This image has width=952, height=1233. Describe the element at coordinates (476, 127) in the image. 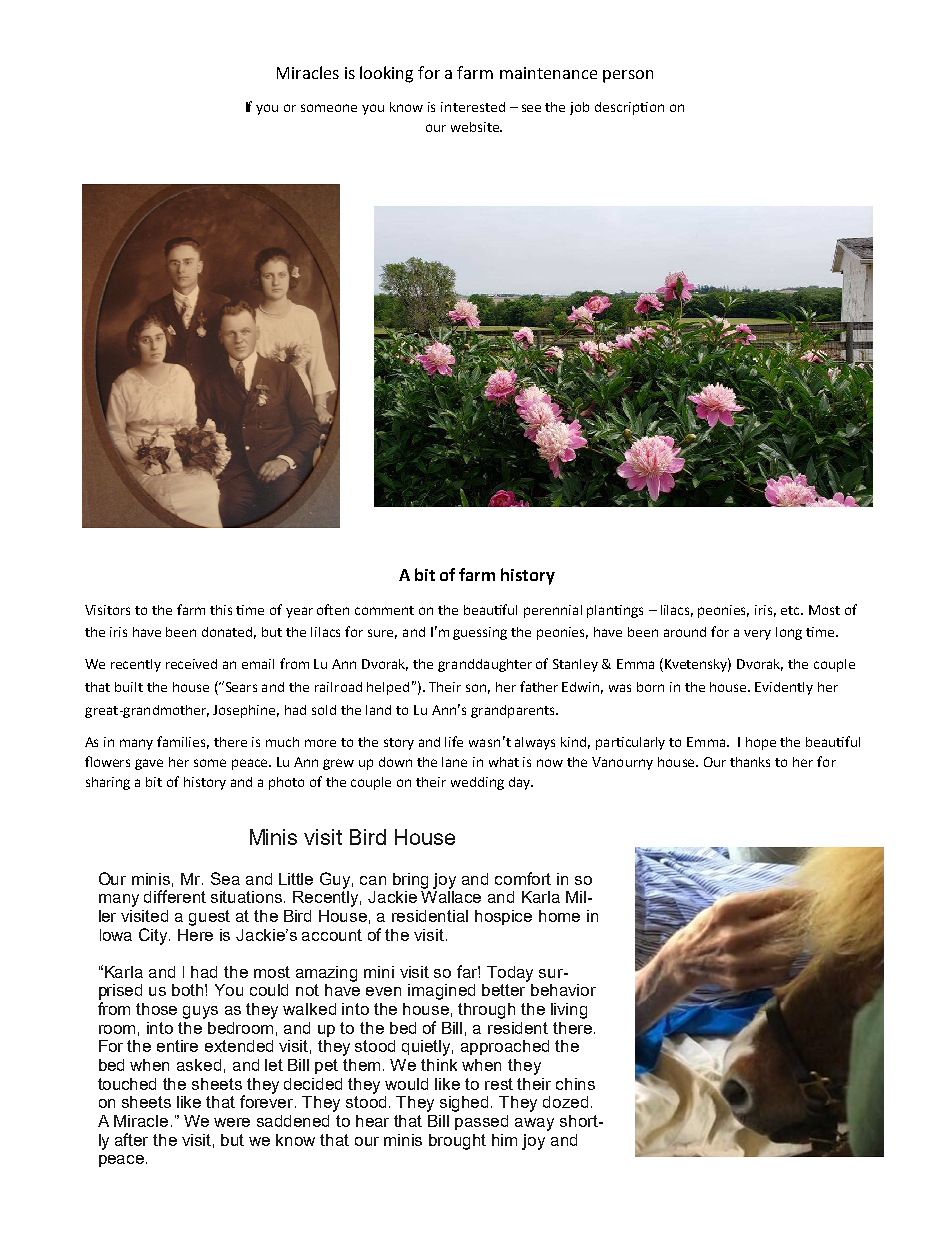

I see `website` at that location.
